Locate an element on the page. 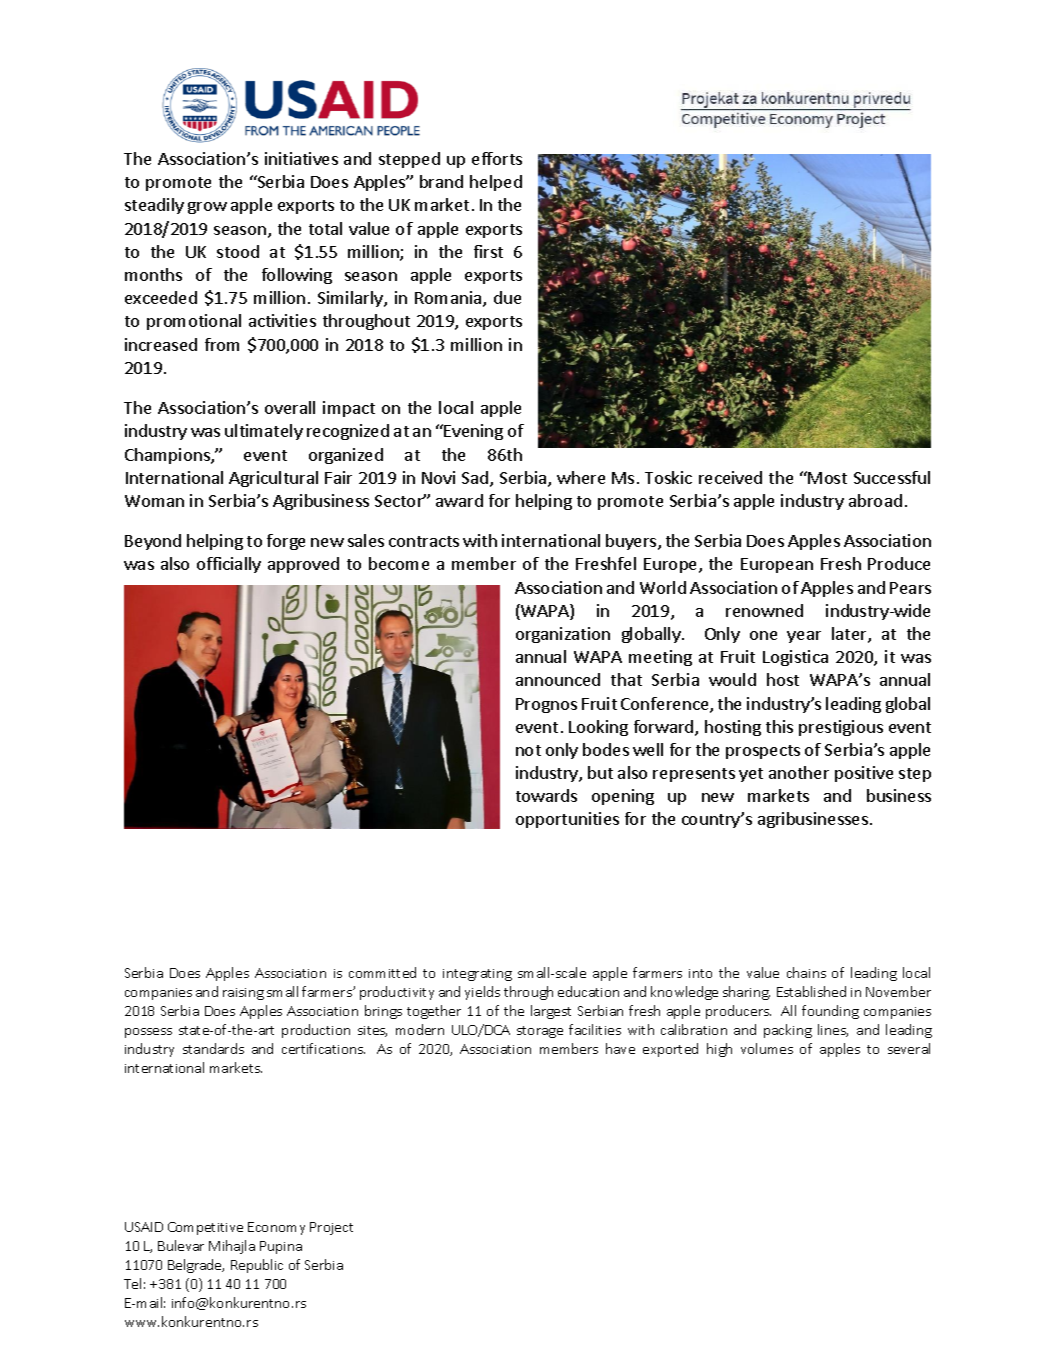 Image resolution: width=1056 pixels, height=1367 pixels. prestigious is located at coordinates (841, 728).
